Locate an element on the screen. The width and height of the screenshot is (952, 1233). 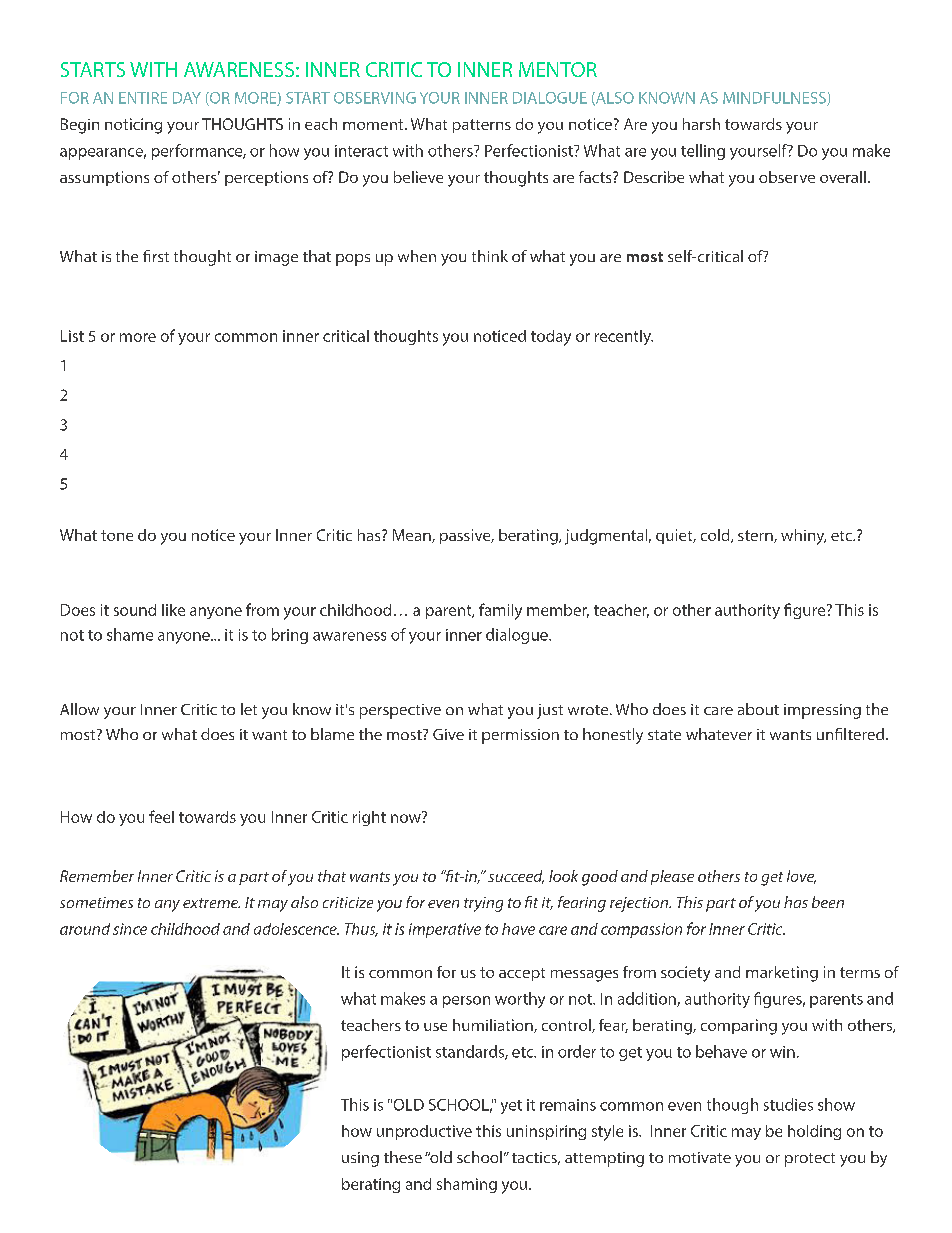
trying is located at coordinates (483, 904).
